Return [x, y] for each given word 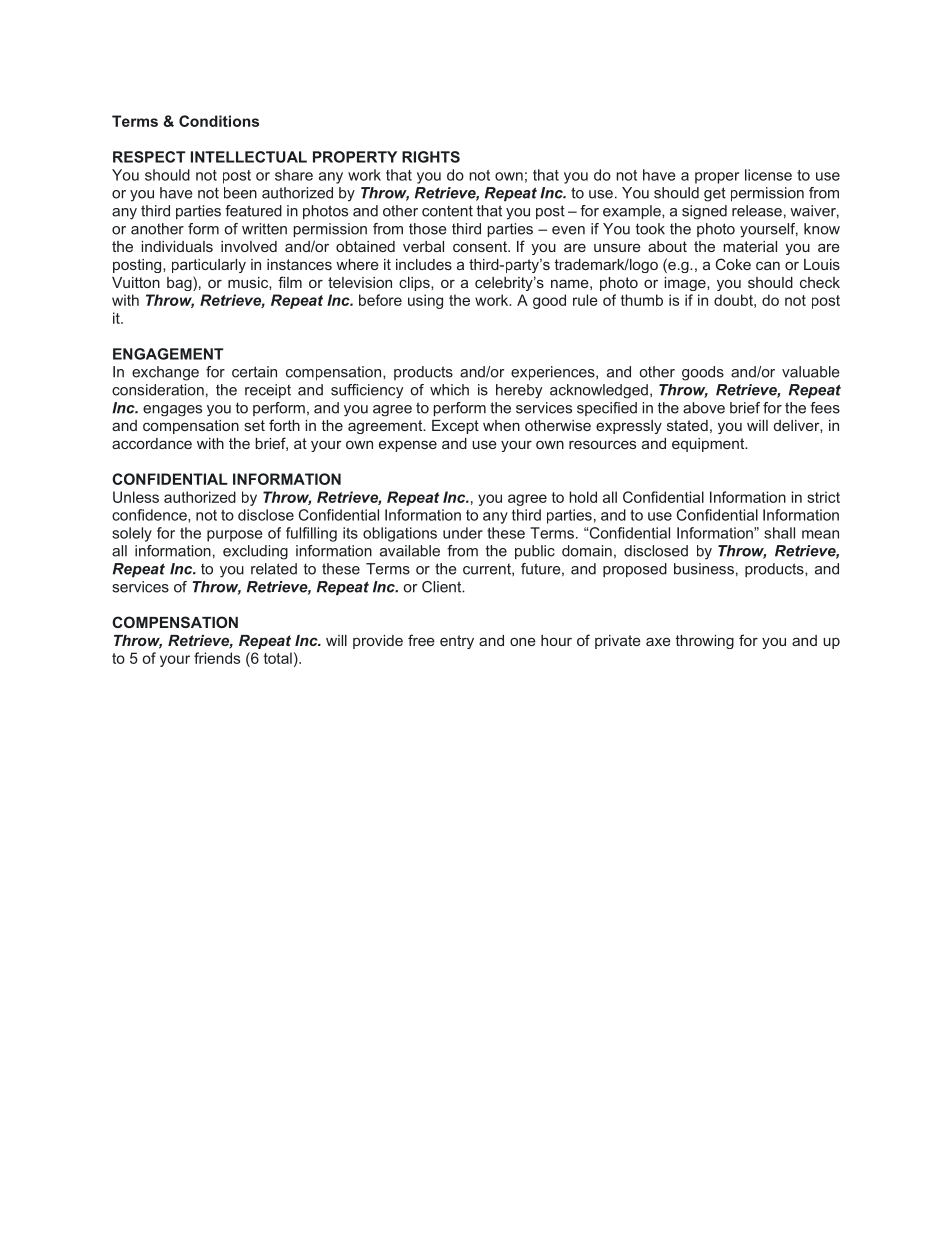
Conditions [219, 121]
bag [180, 283]
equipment [709, 445]
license [768, 175]
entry [457, 642]
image [686, 284]
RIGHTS [431, 157]
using [425, 301]
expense [408, 446]
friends [217, 658]
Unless [136, 497]
